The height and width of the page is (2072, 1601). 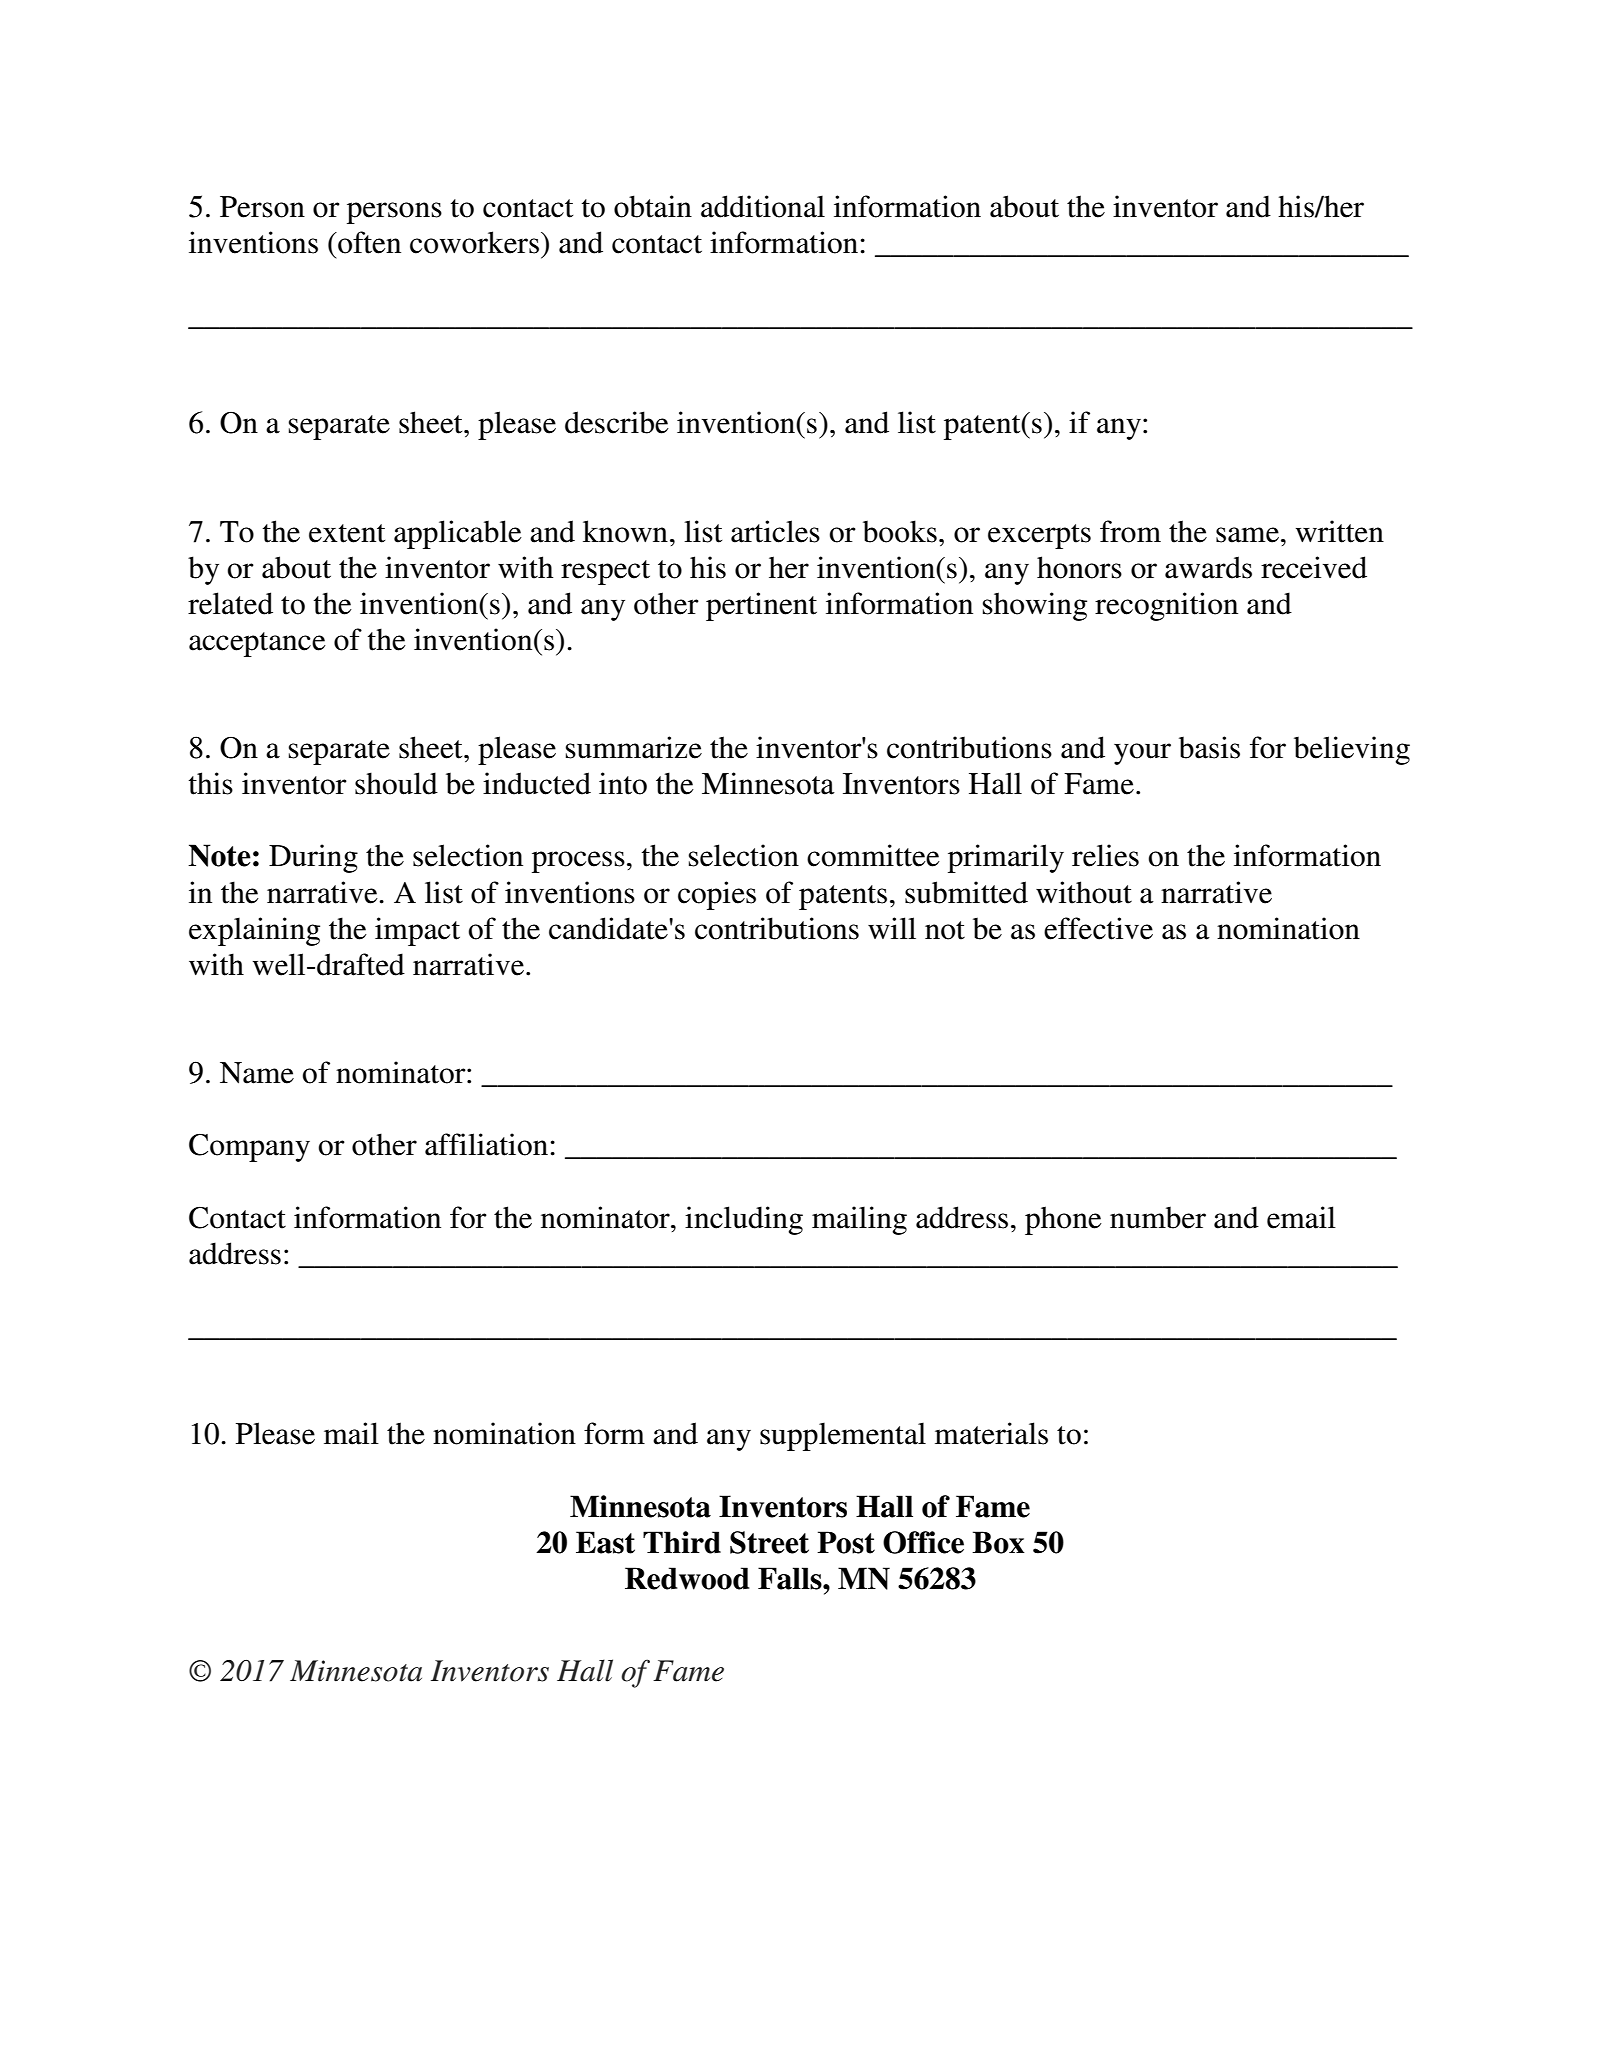 I want to click on pertinent, so click(x=761, y=606).
